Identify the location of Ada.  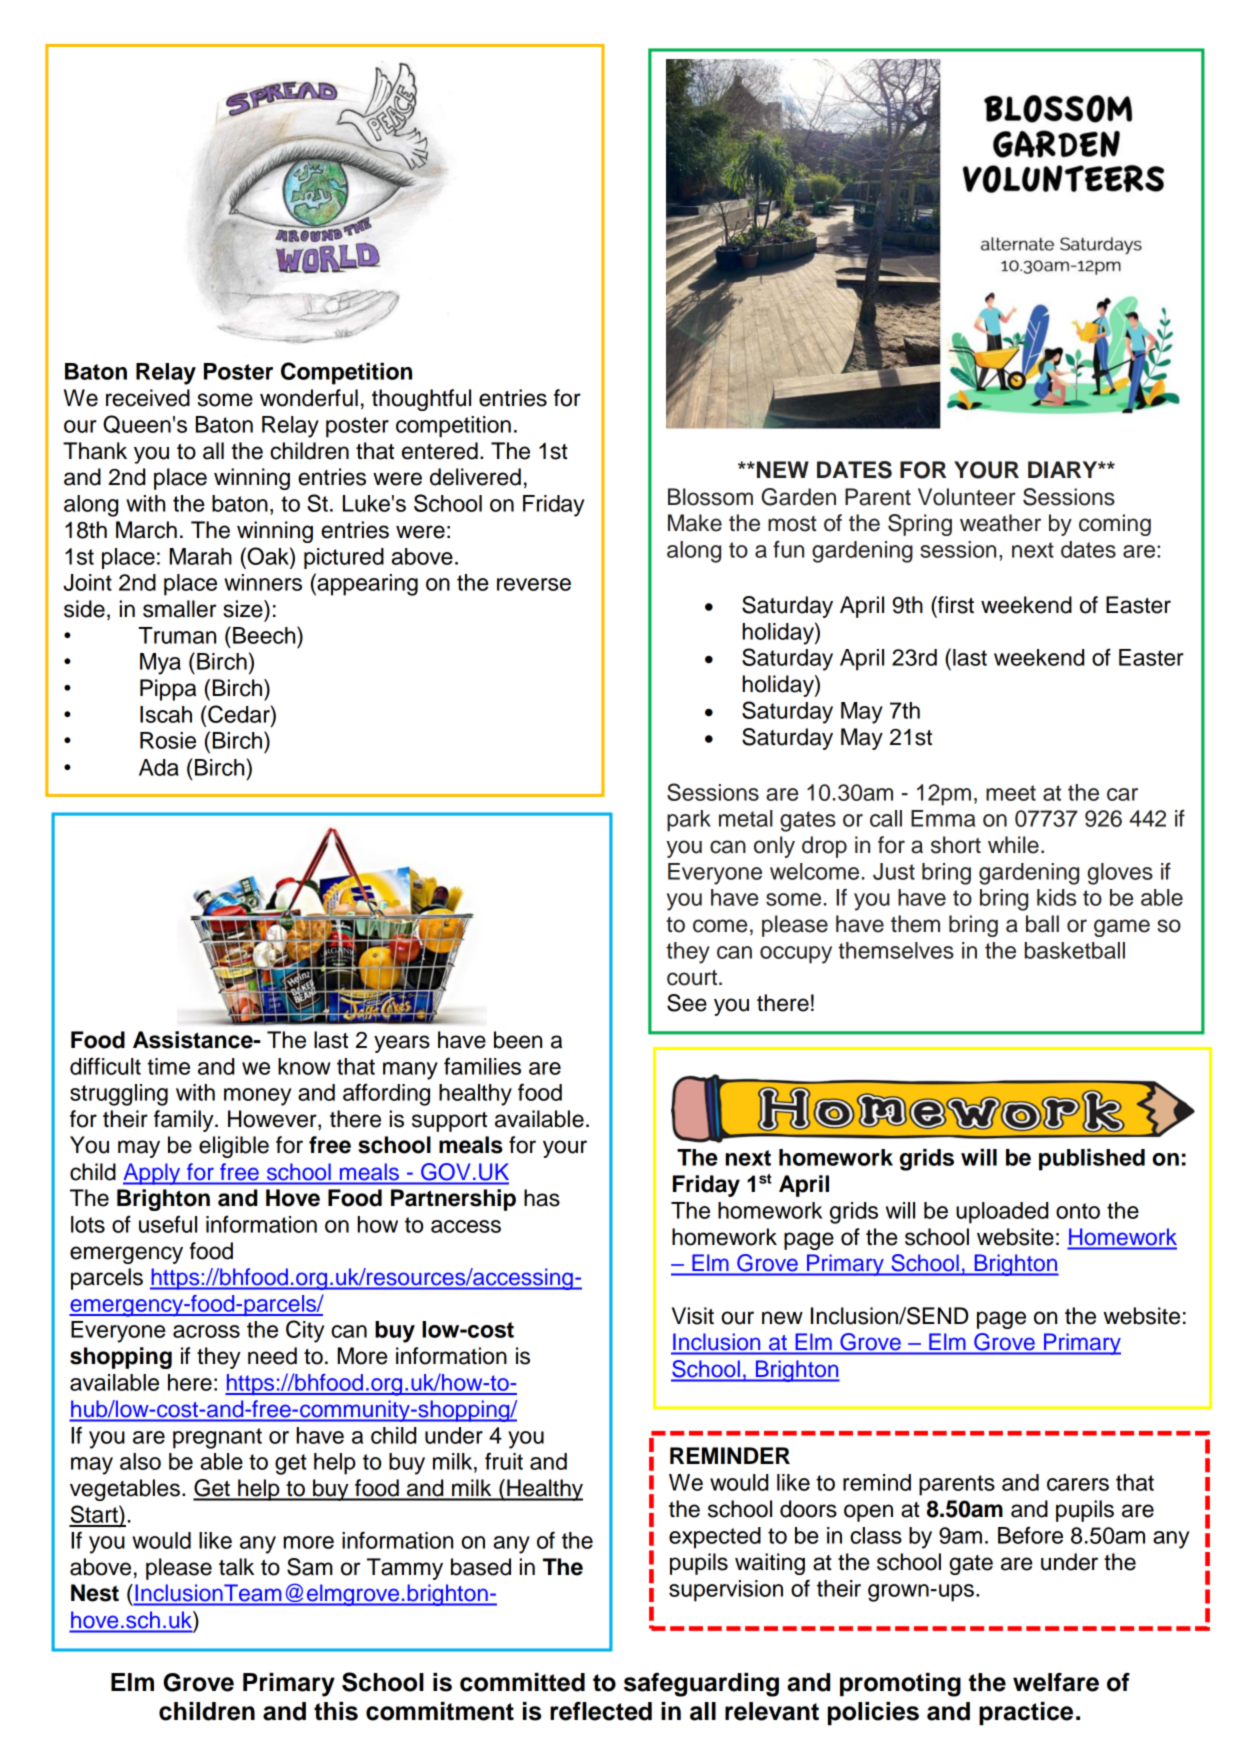
(159, 767).
